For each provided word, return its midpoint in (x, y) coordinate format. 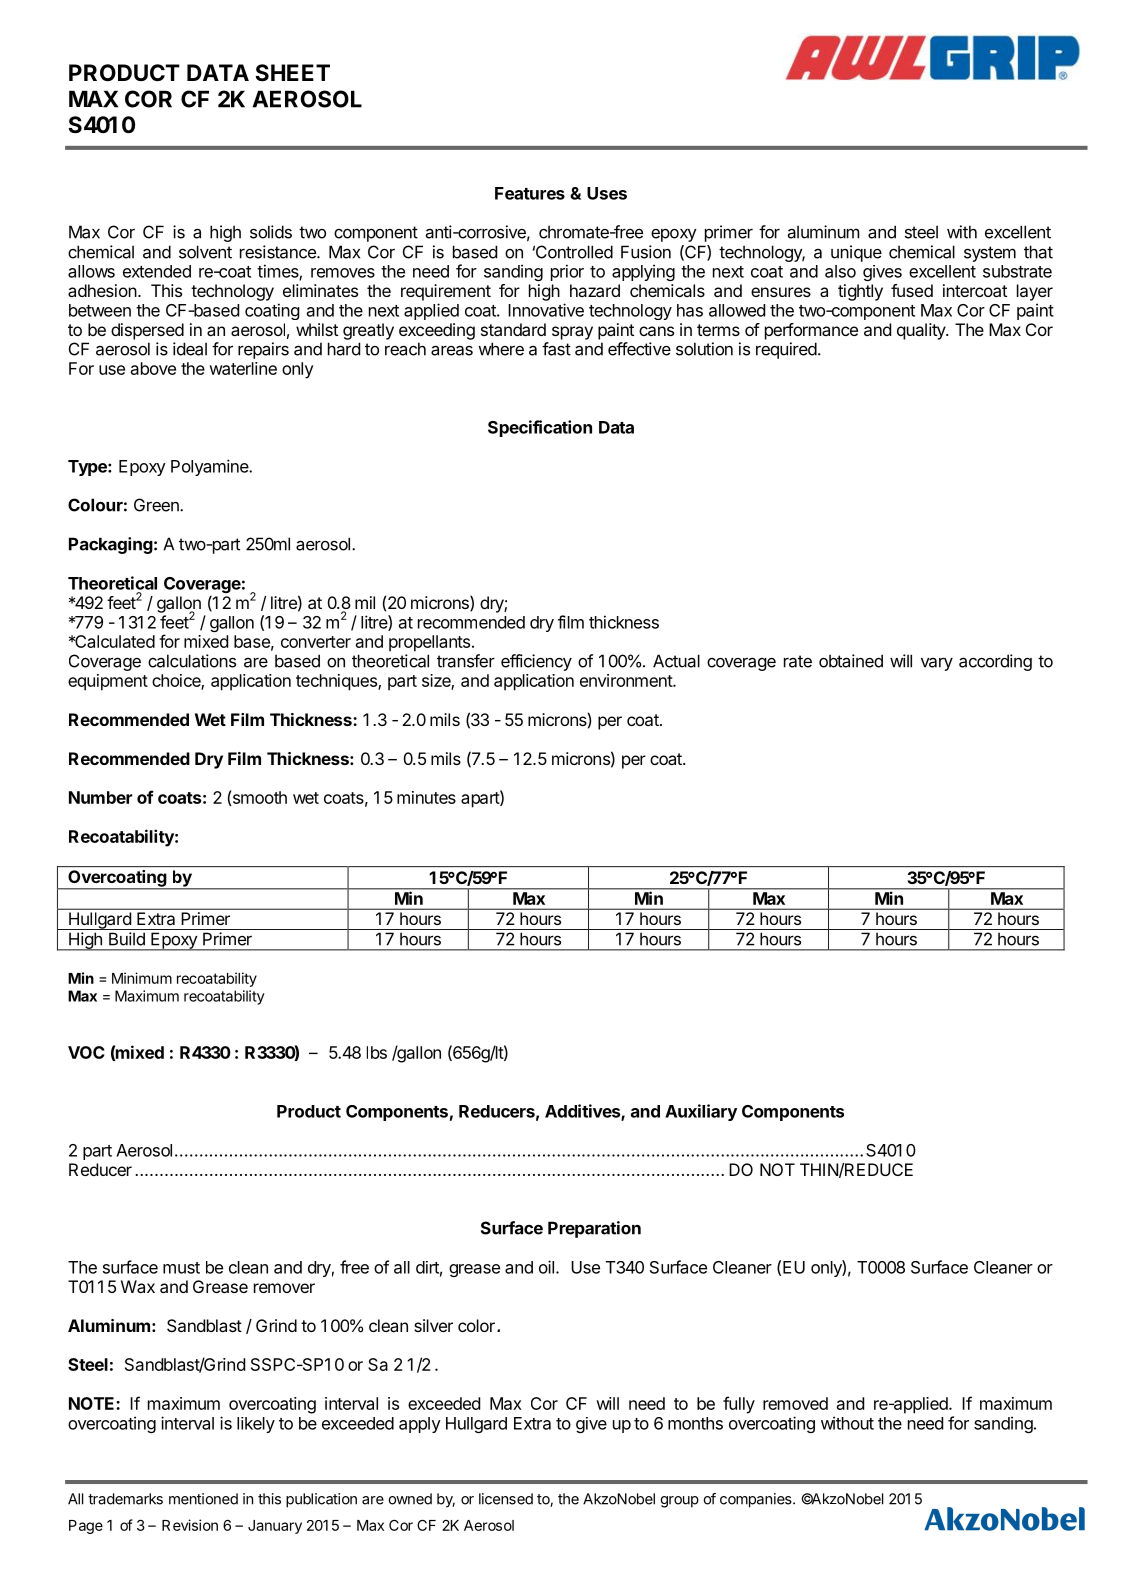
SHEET (293, 73)
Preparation (594, 1229)
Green (157, 505)
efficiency (536, 662)
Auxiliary (701, 1112)
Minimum (142, 978)
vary (937, 664)
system (990, 254)
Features (530, 193)
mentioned (203, 1499)
